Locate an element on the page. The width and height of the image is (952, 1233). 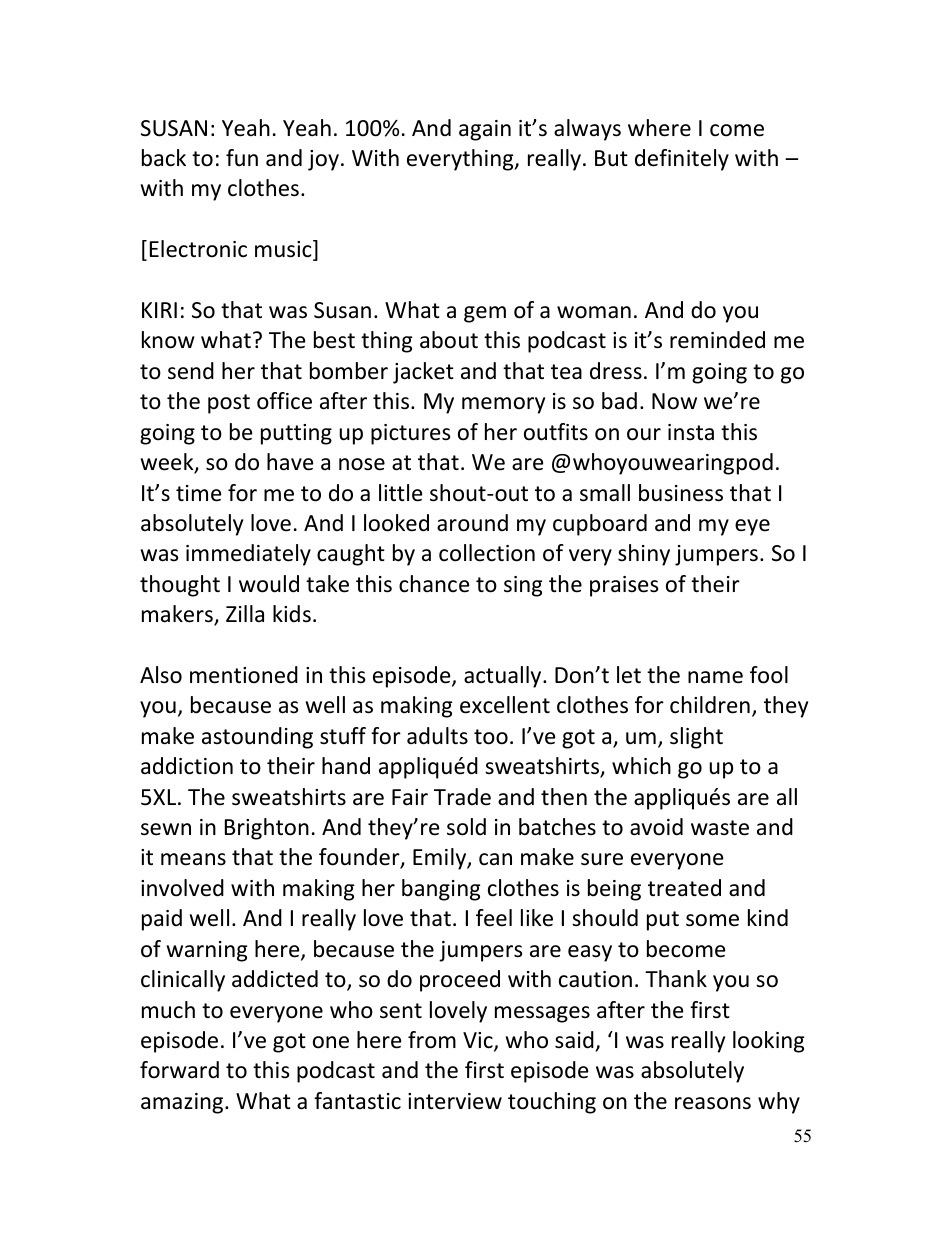
interview is located at coordinates (455, 1101).
